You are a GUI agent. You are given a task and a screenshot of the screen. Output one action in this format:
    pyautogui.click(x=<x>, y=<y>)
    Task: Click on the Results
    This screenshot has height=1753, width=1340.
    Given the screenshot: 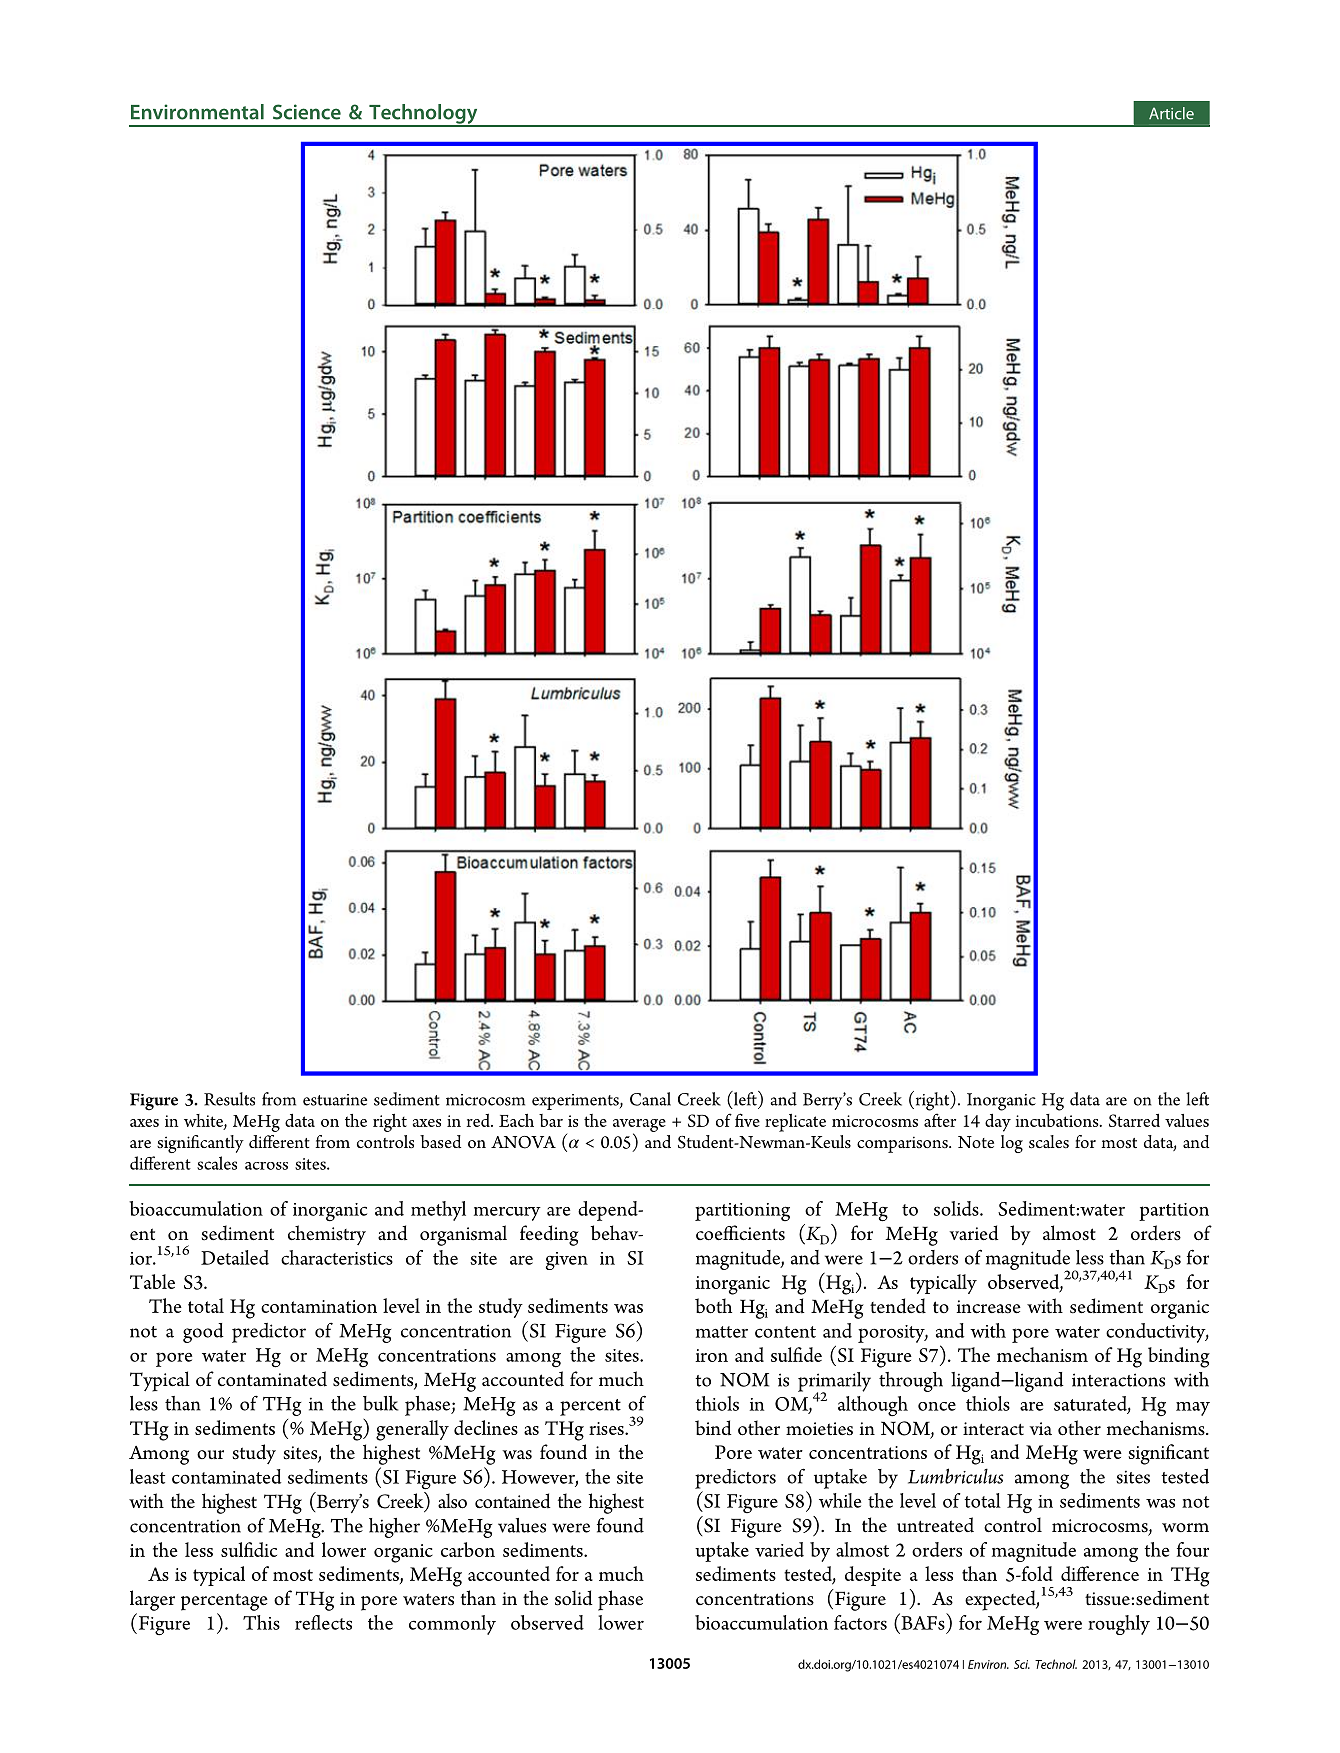 What is the action you would take?
    pyautogui.click(x=229, y=1099)
